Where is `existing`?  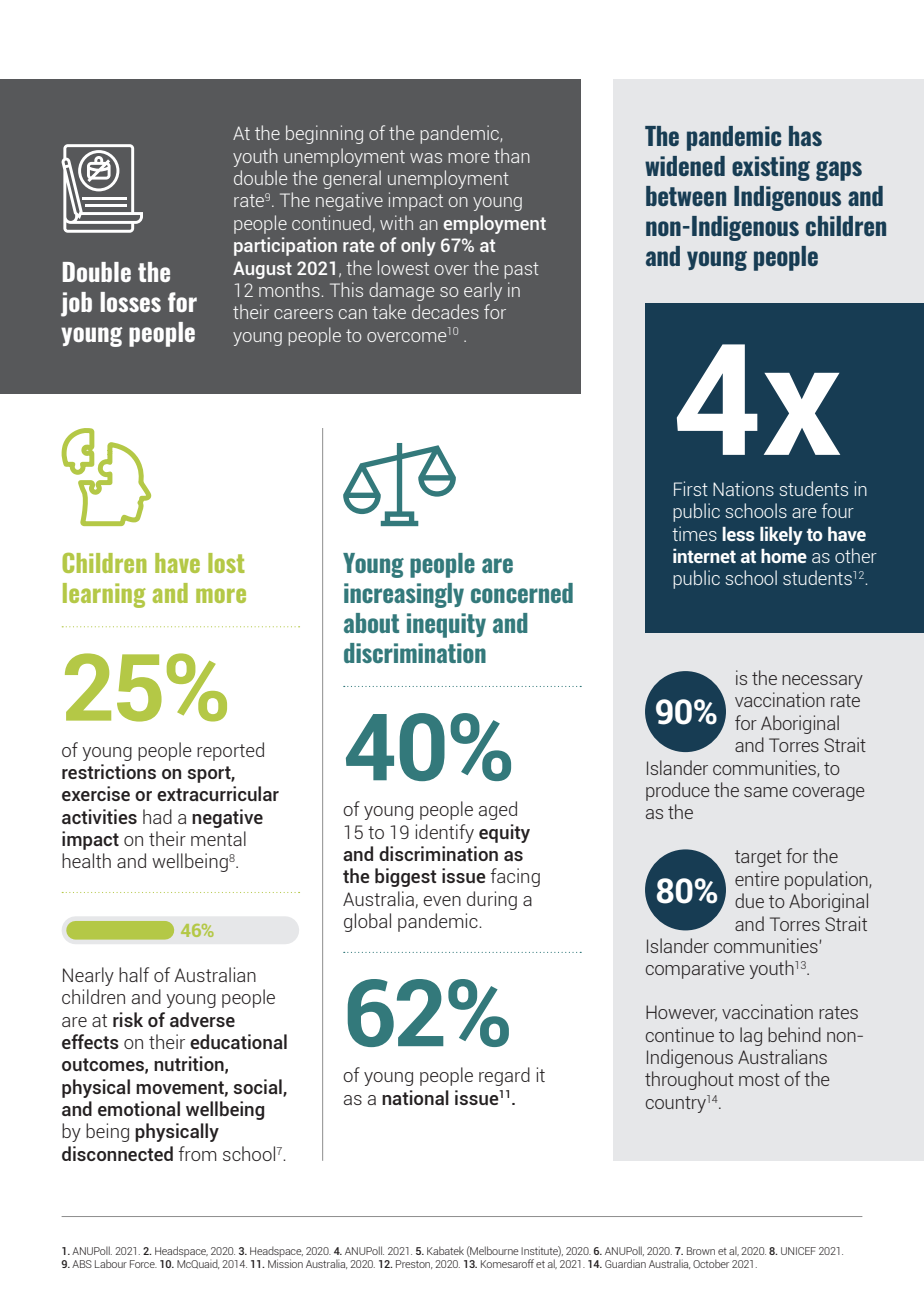
existing is located at coordinates (771, 168).
